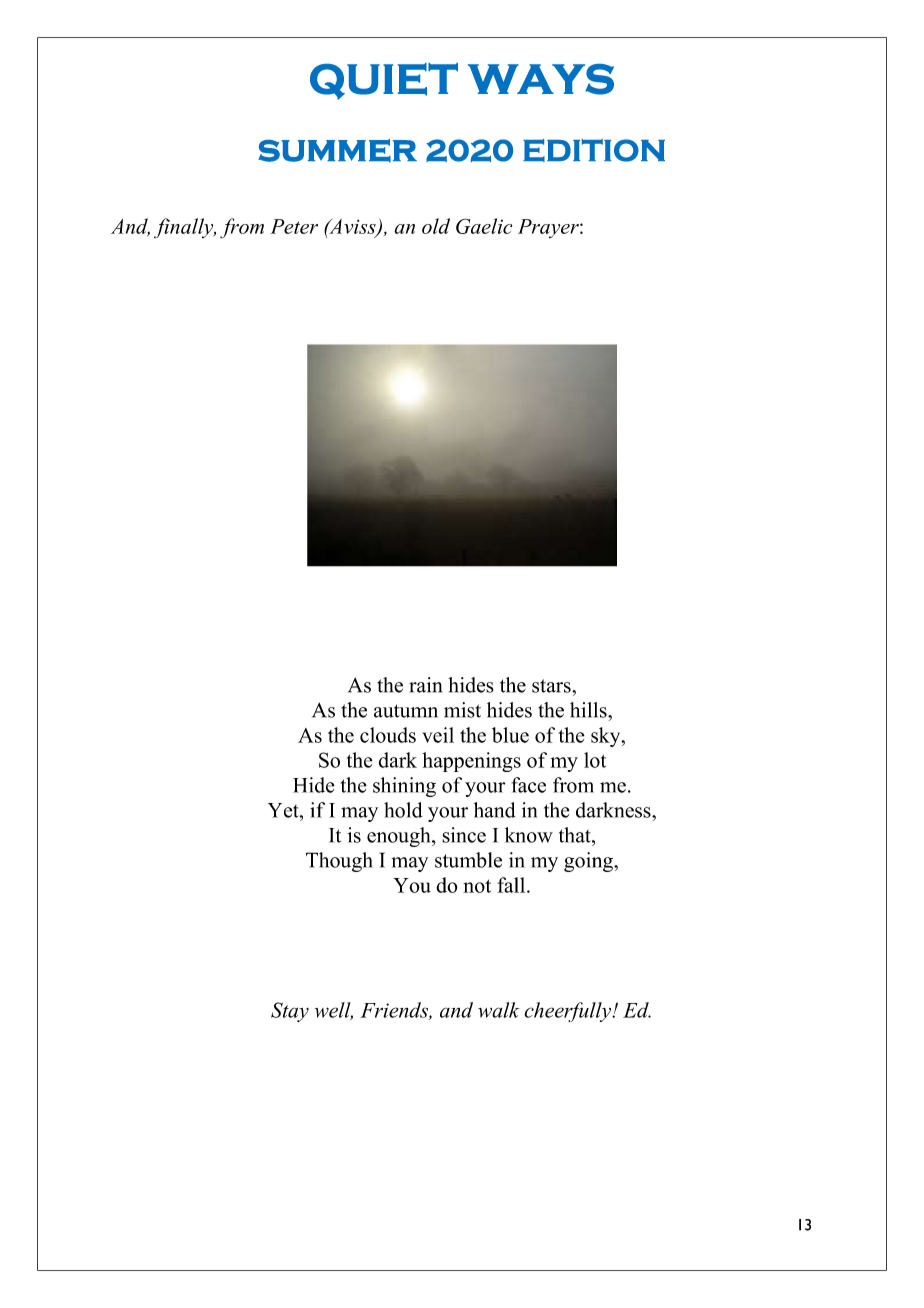 The width and height of the page is (924, 1308). Describe the element at coordinates (406, 711) in the page. I see `autumn` at that location.
